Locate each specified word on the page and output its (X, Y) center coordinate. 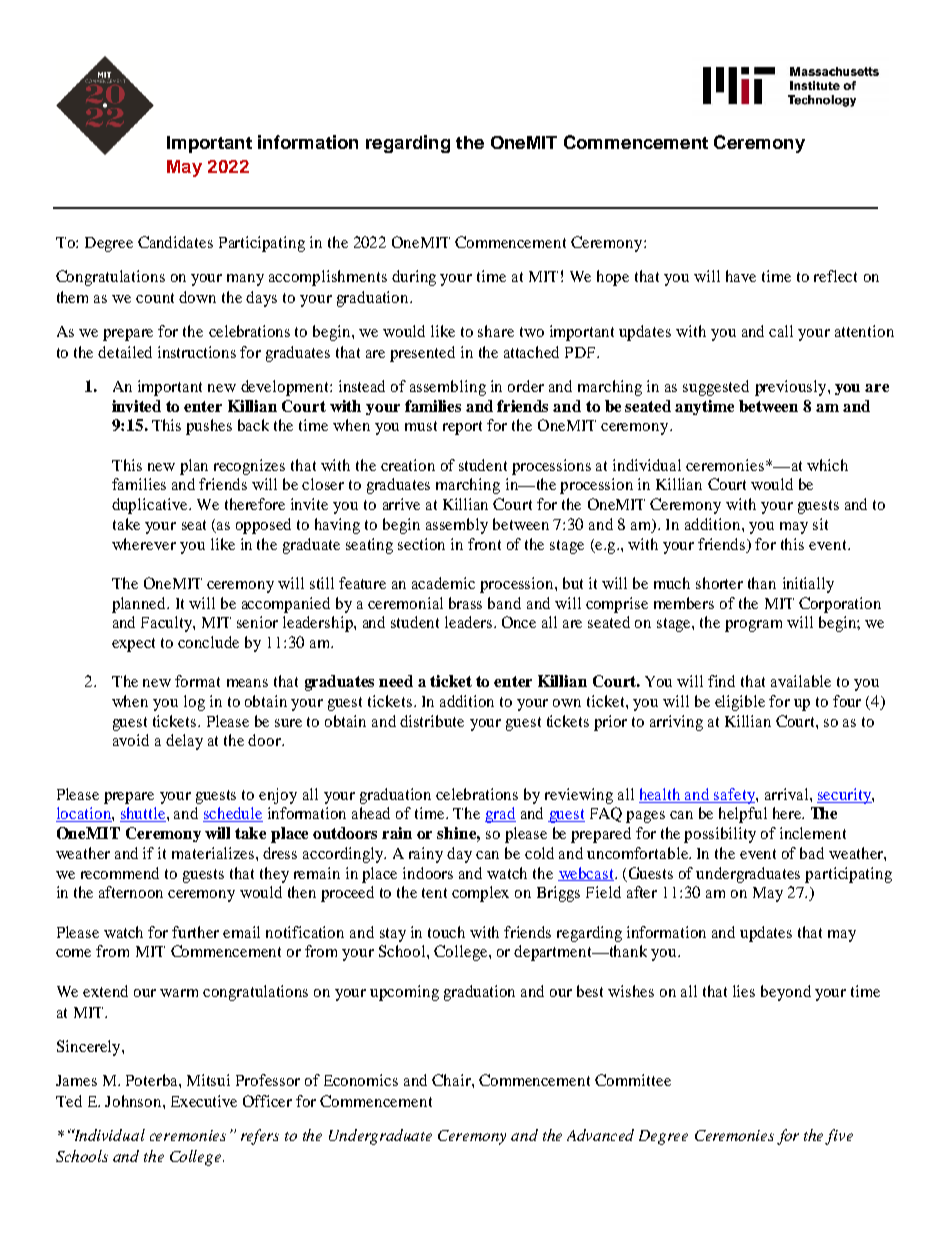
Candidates (175, 242)
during (414, 278)
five (839, 1137)
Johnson (134, 1101)
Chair (452, 1080)
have (741, 276)
